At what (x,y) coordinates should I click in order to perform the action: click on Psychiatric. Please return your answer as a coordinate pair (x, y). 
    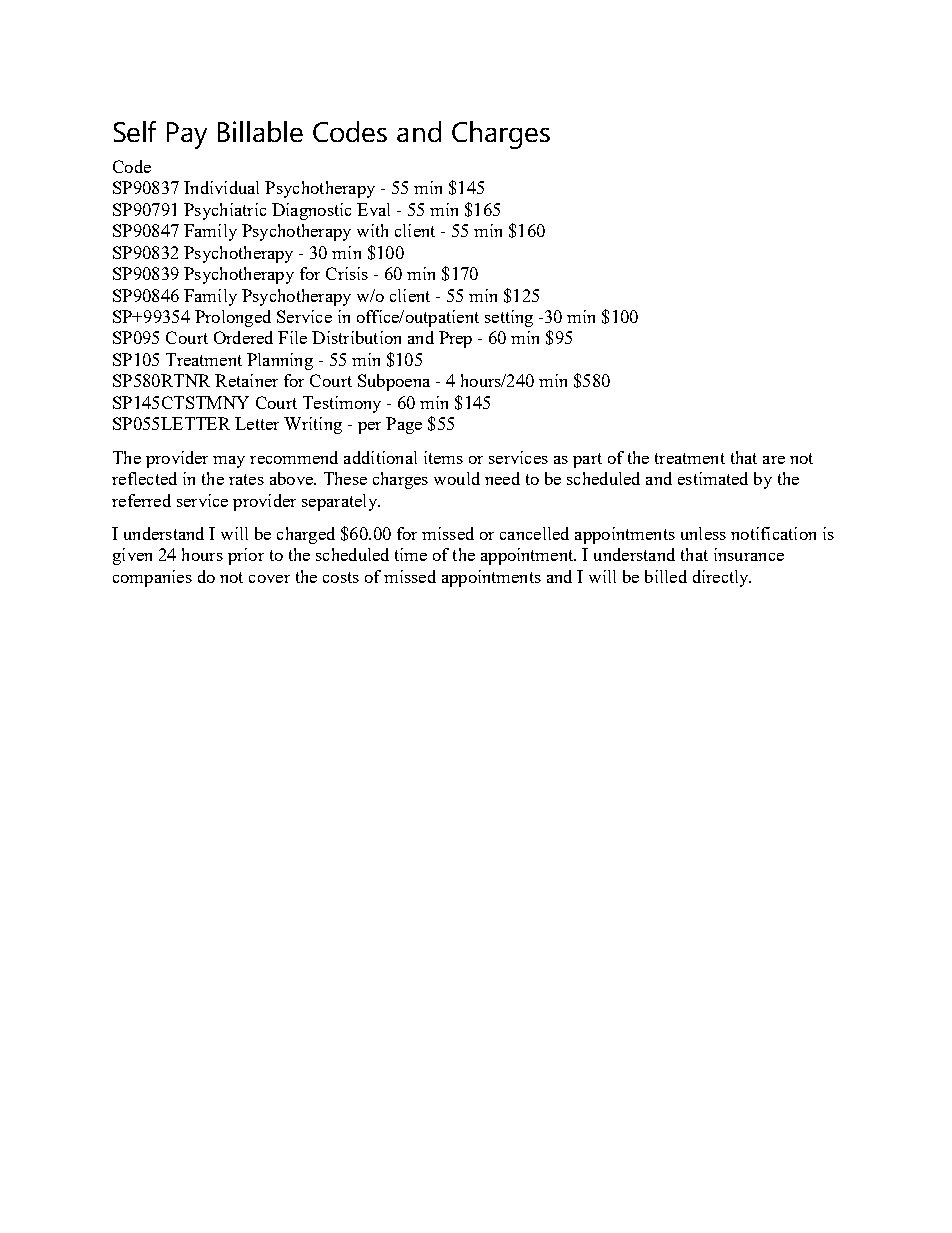
    Looking at the image, I should click on (225, 211).
